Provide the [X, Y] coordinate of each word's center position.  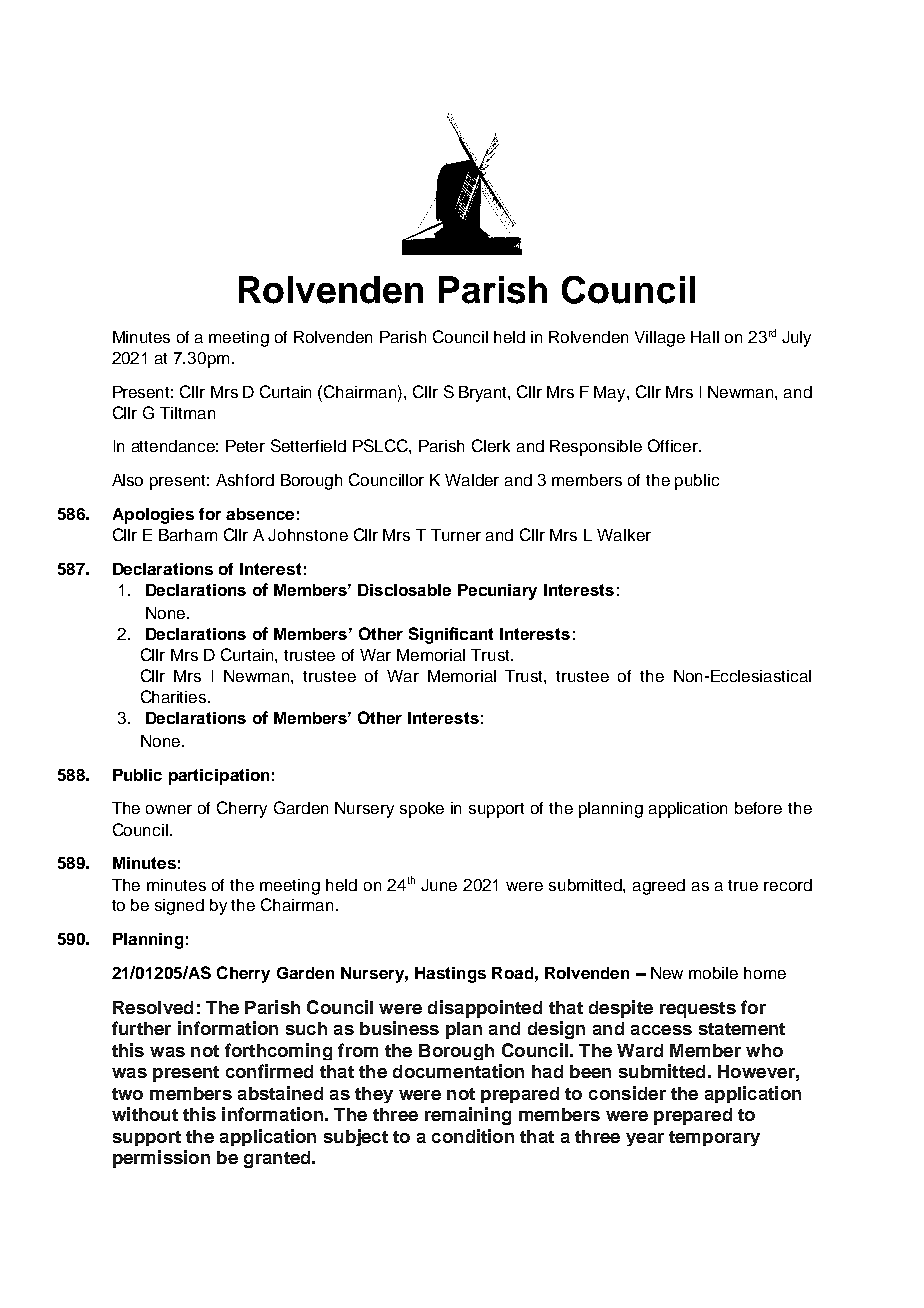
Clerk [491, 445]
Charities [175, 696]
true [743, 885]
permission [161, 1159]
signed [179, 907]
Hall [705, 337]
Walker [624, 535]
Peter [245, 446]
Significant [451, 635]
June [439, 885]
